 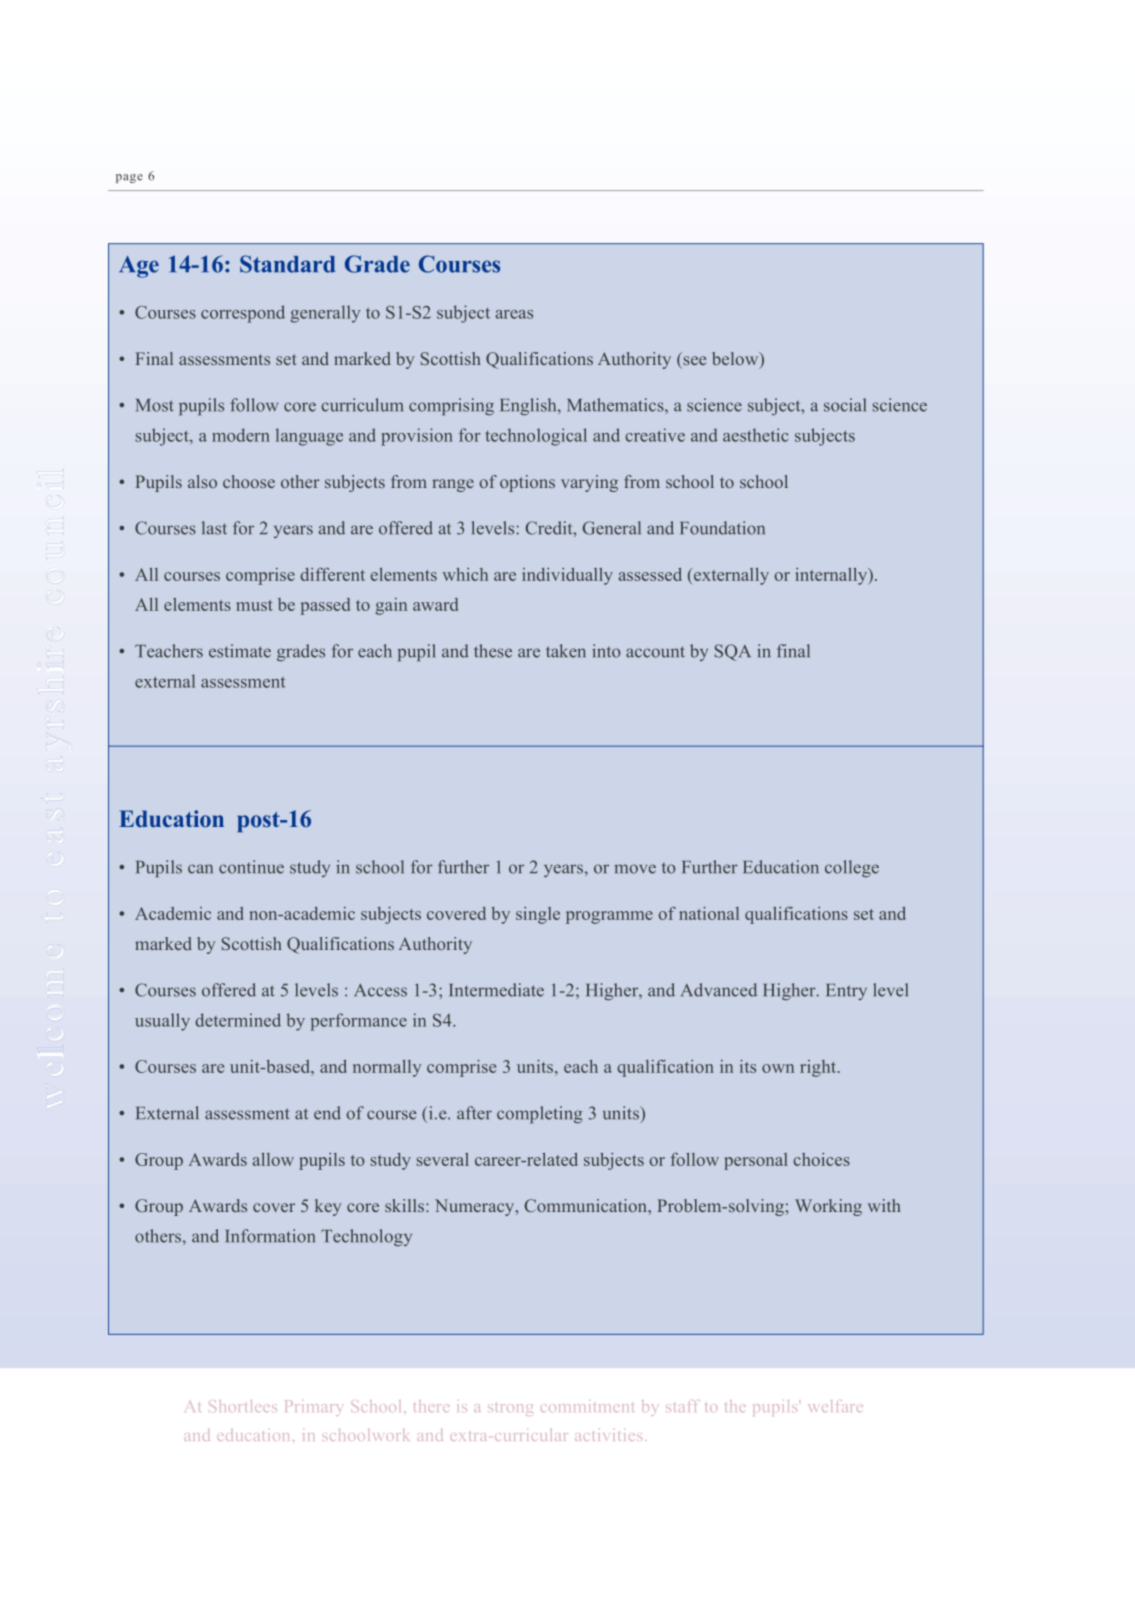 What do you see at coordinates (835, 1406) in the screenshot?
I see `welfare` at bounding box center [835, 1406].
